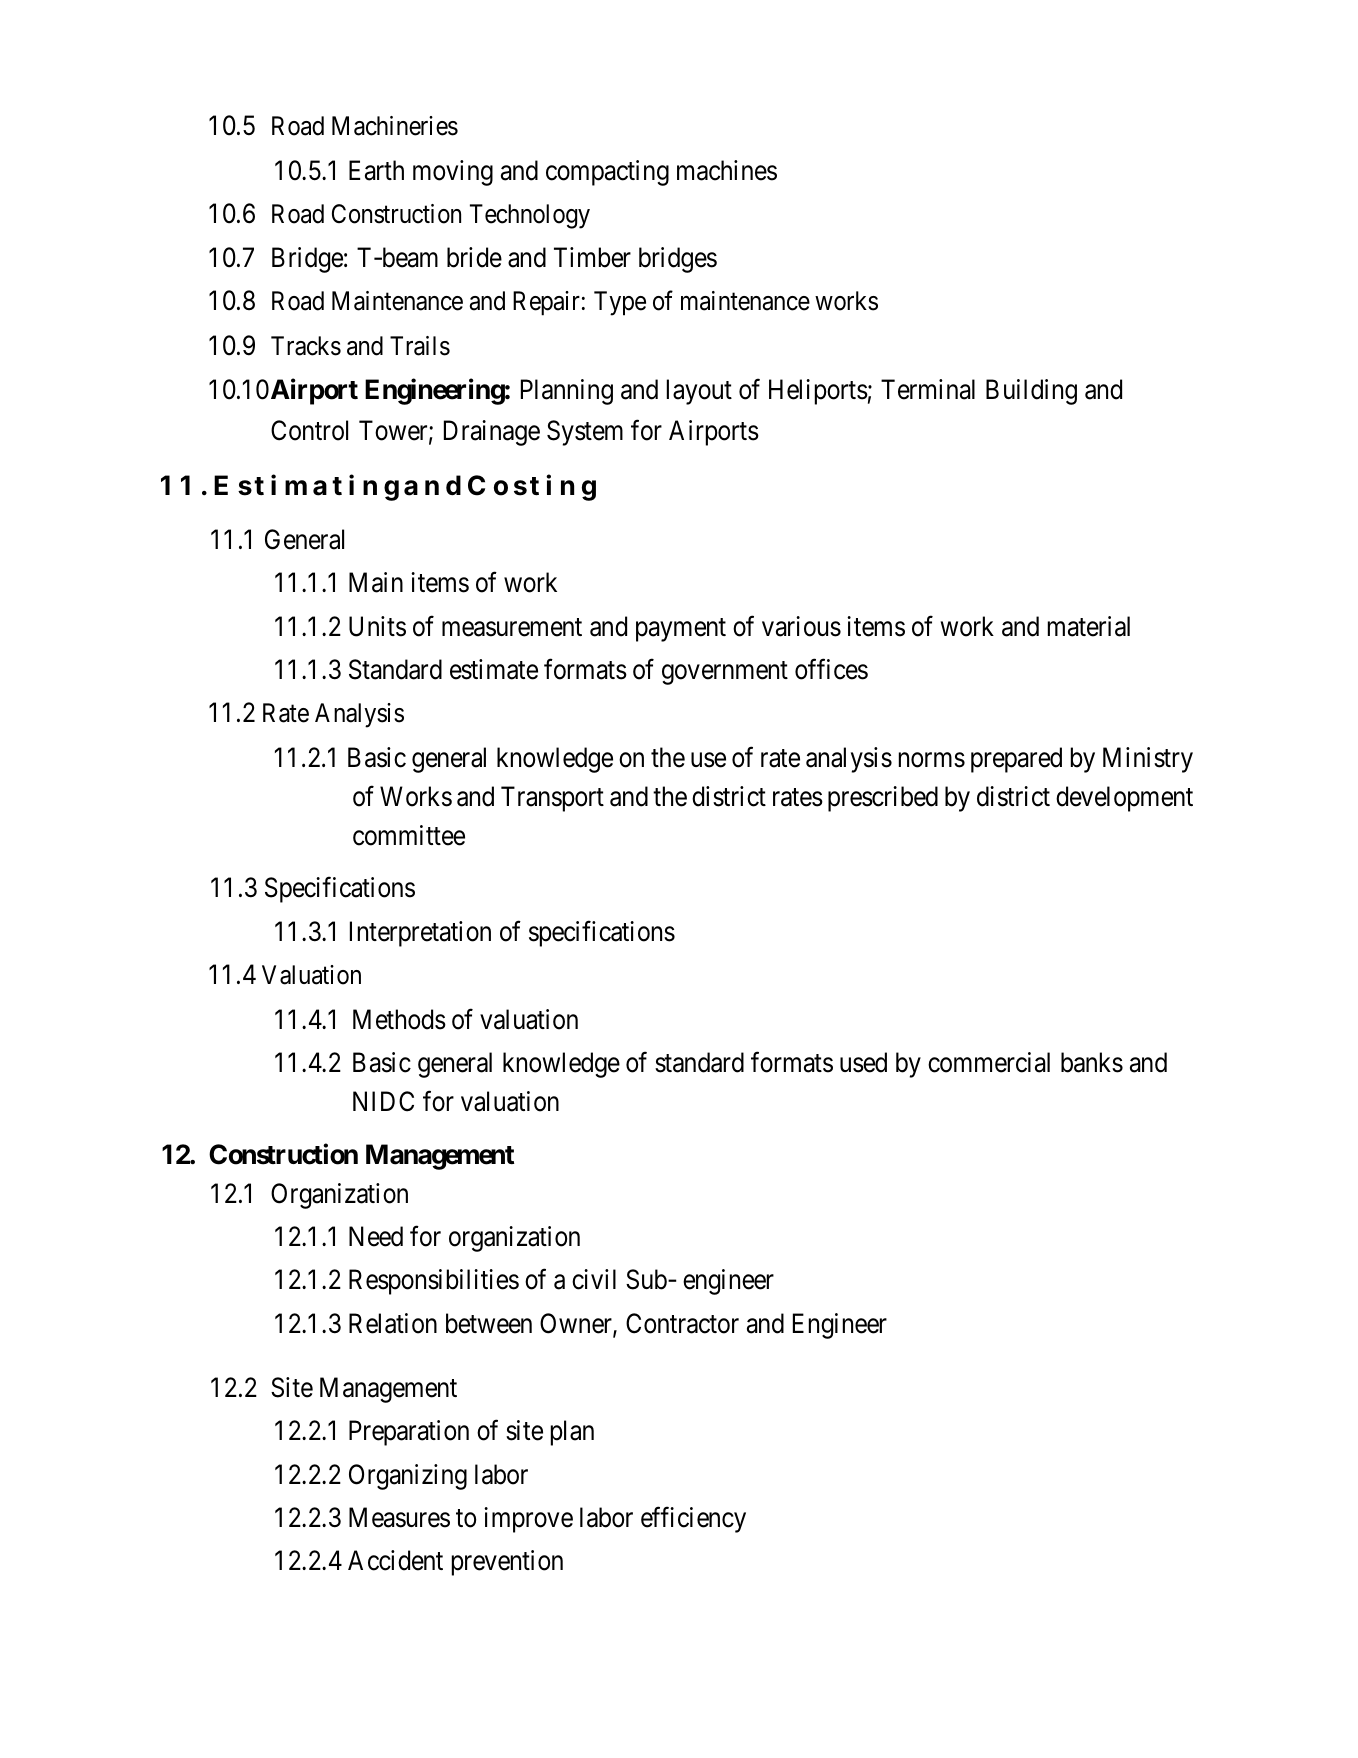 The width and height of the image is (1358, 1758). Describe the element at coordinates (409, 835) in the image. I see `committee` at that location.
